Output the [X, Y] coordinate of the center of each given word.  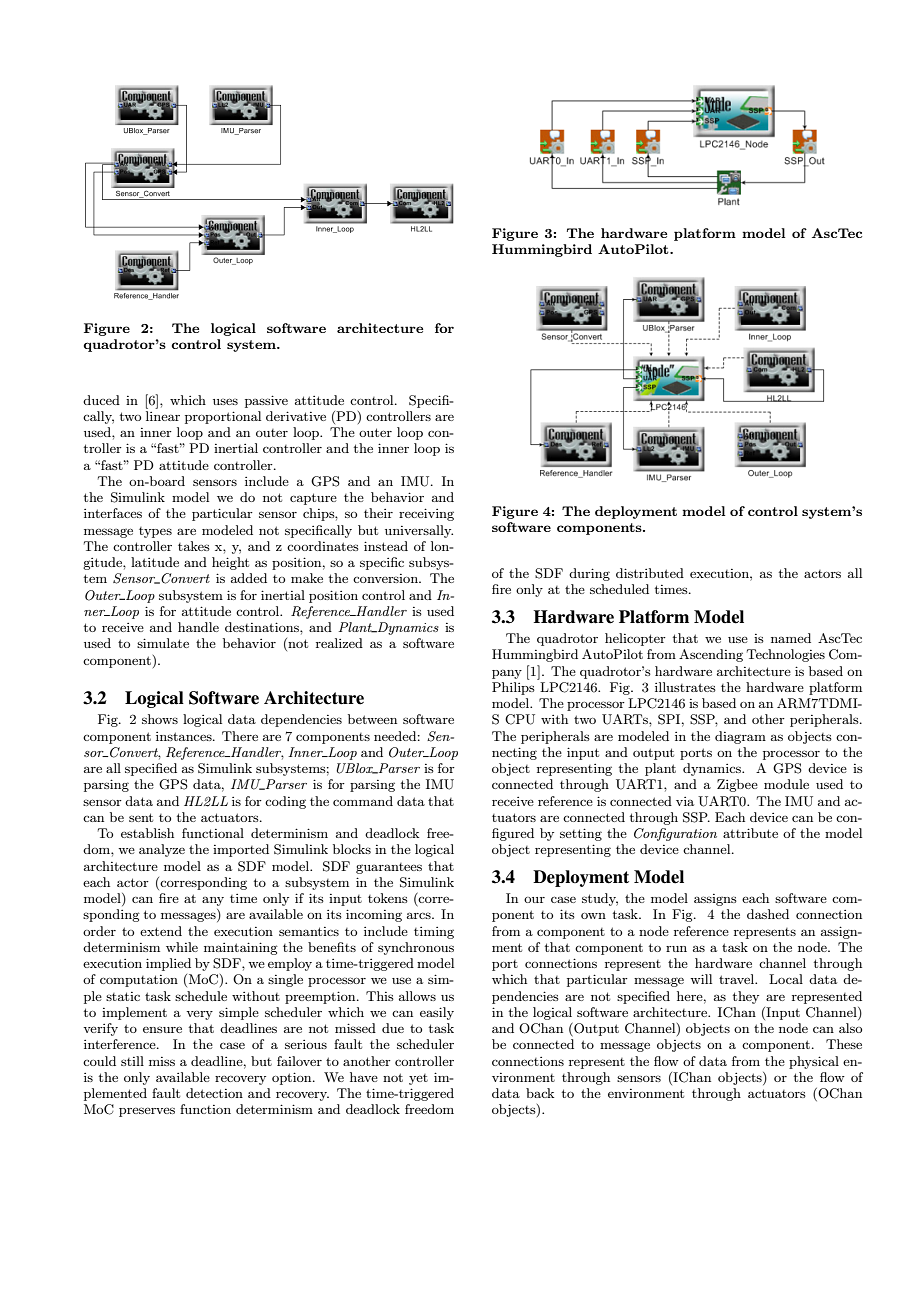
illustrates [685, 687]
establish [147, 833]
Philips [513, 688]
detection [214, 1093]
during [589, 574]
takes [194, 546]
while [182, 947]
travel [737, 979]
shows [160, 719]
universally [419, 531]
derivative [296, 416]
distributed [650, 573]
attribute [750, 833]
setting [581, 834]
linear [163, 416]
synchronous [416, 948]
